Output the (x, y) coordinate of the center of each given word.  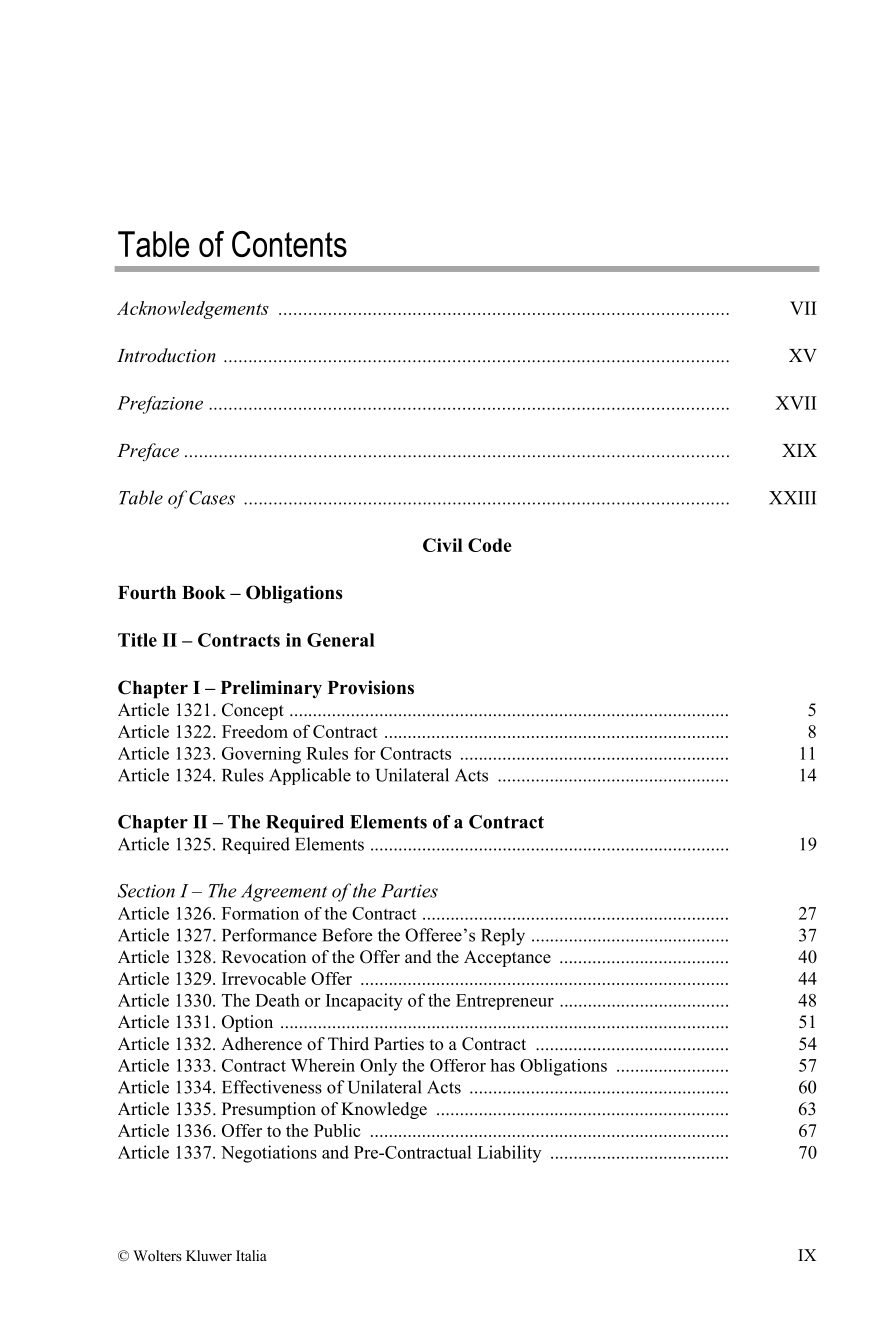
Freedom (255, 731)
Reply (503, 937)
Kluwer (209, 1255)
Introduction (166, 355)
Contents (289, 244)
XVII (796, 403)
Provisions (371, 687)
